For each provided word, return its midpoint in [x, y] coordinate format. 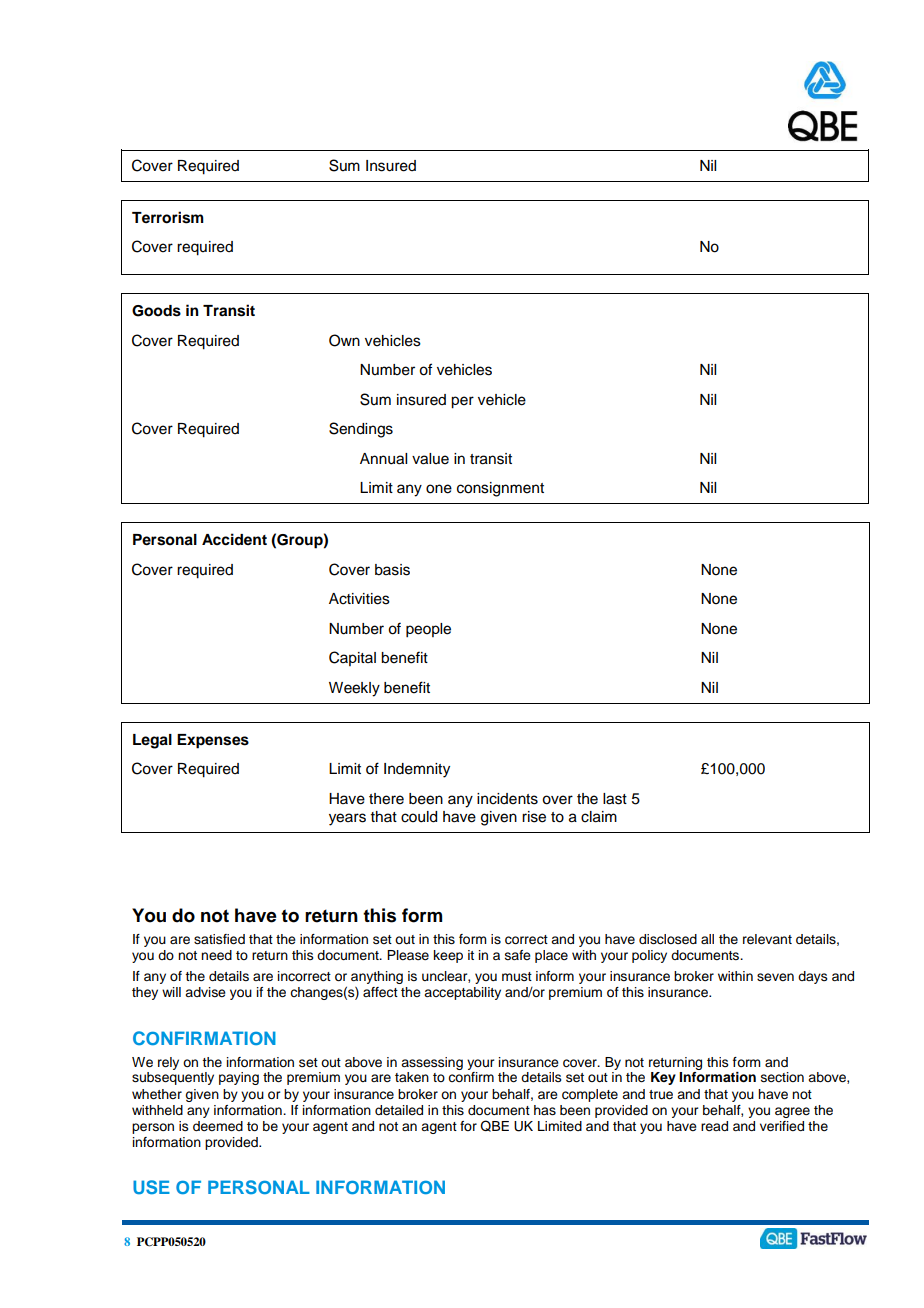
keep [448, 956]
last [615, 799]
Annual [383, 459]
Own [344, 340]
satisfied [219, 939]
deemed [218, 1126]
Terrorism [168, 217]
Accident [234, 539]
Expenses [213, 741]
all [707, 939]
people [428, 630]
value [430, 459]
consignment [500, 489]
